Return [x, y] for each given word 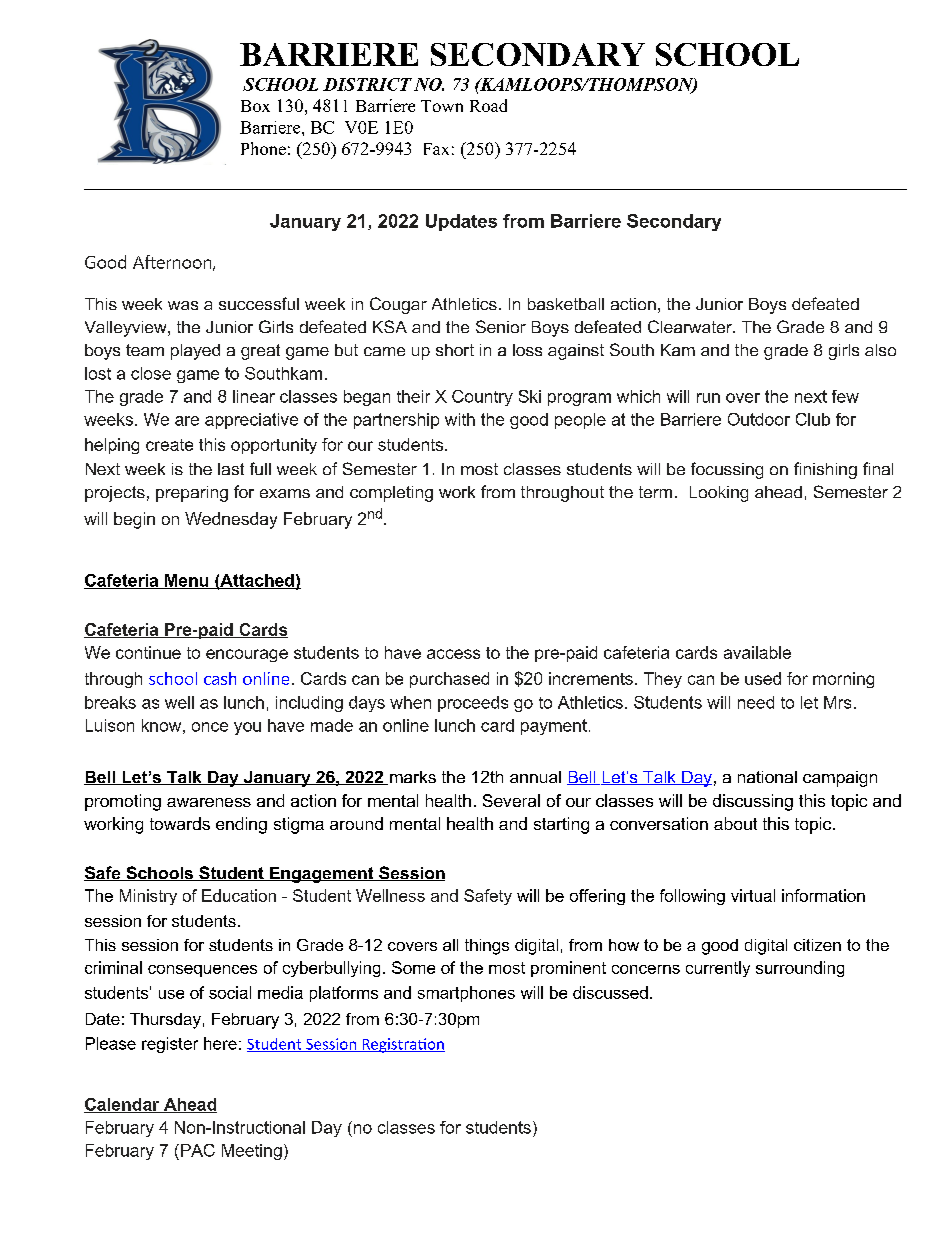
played [195, 352]
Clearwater [691, 326]
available [757, 652]
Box [255, 106]
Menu [187, 581]
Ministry [148, 897]
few [845, 396]
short [455, 350]
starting [561, 825]
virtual [753, 895]
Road [488, 105]
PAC [198, 1150]
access [453, 654]
